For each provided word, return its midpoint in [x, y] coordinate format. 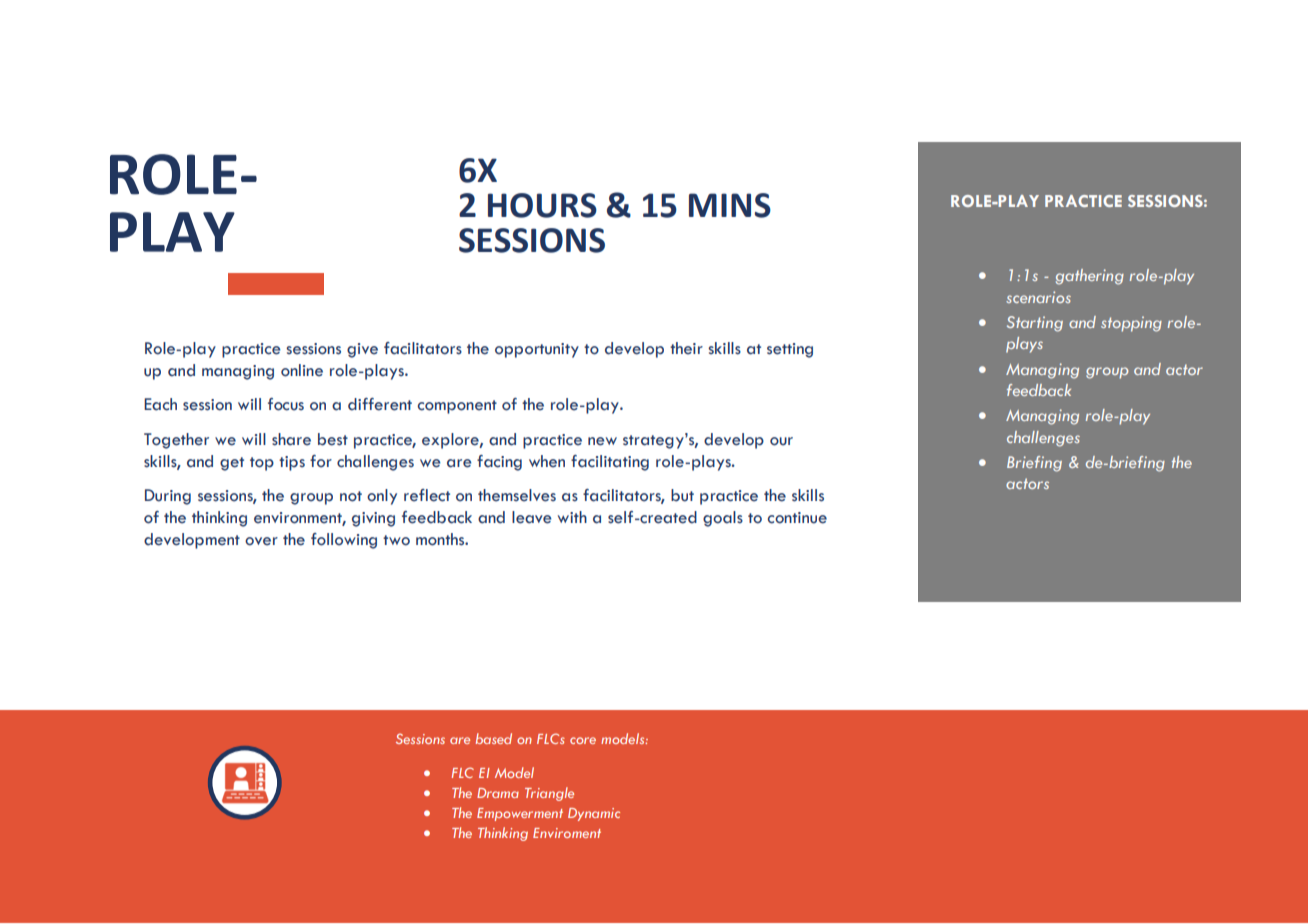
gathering [1090, 277]
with [572, 517]
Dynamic [594, 814]
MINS [730, 205]
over [261, 541]
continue [797, 518]
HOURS [542, 205]
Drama [498, 793]
